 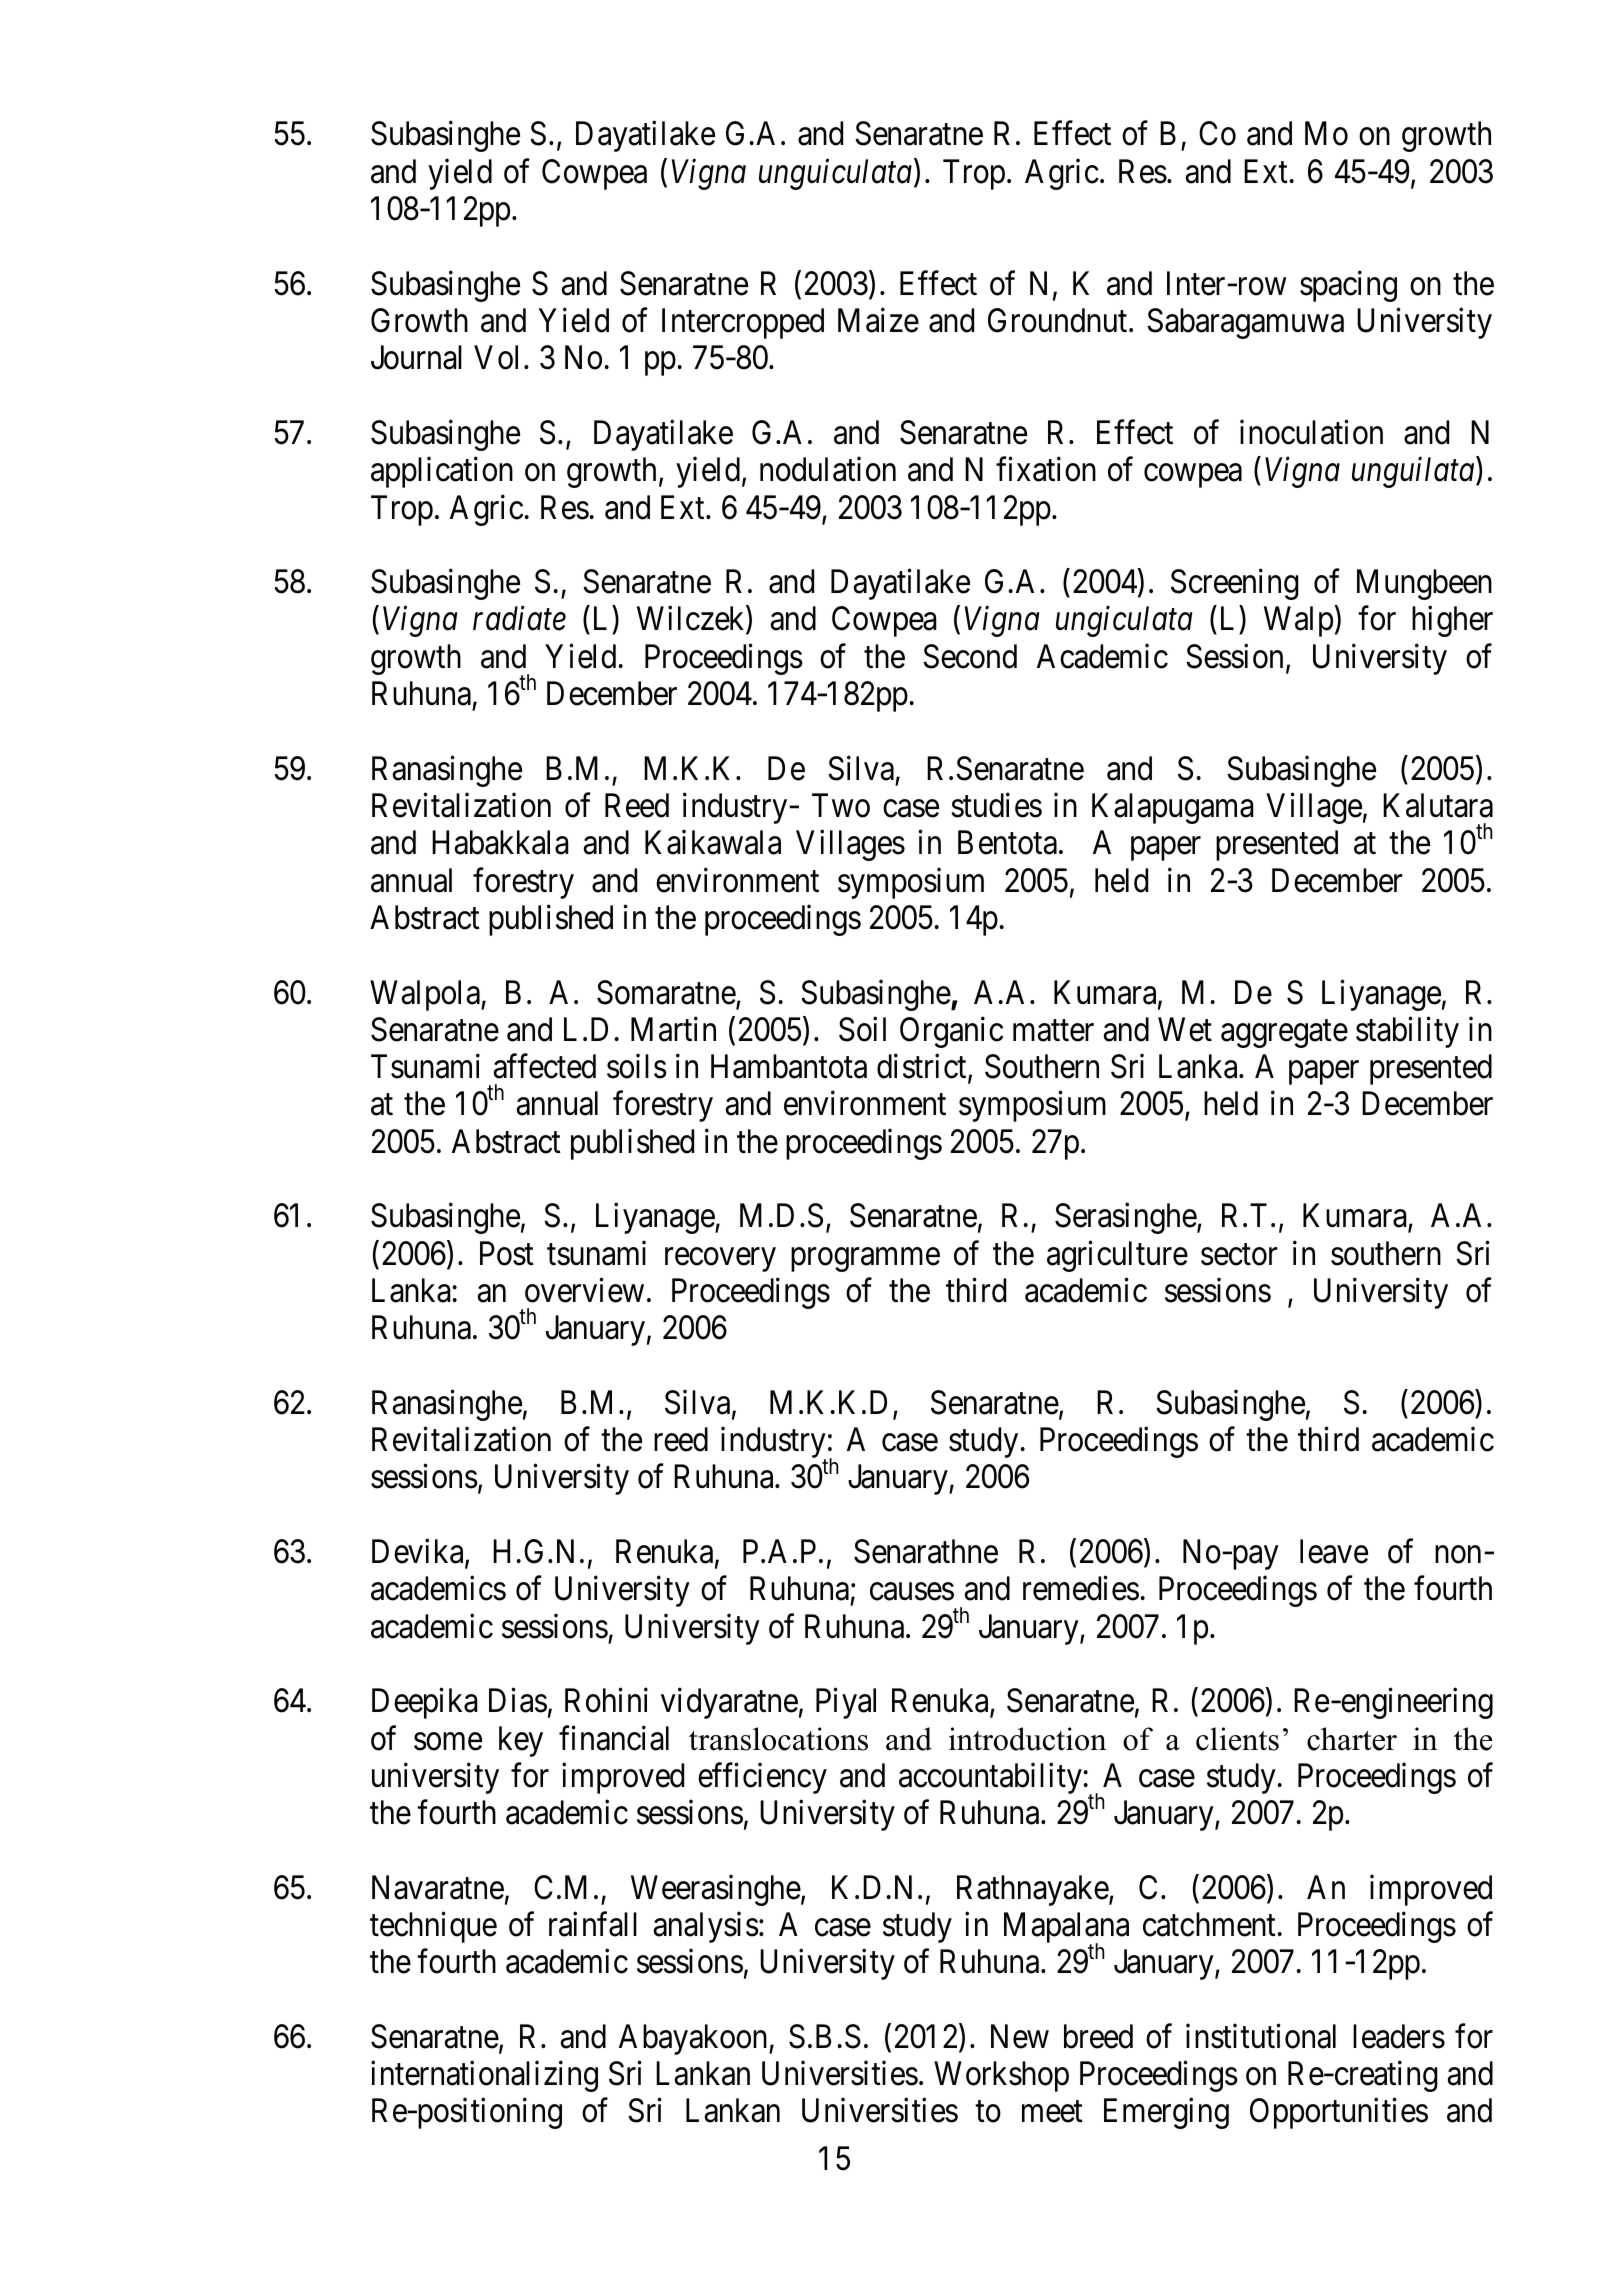 What do you see at coordinates (496, 357) in the image?
I see `Vol` at bounding box center [496, 357].
